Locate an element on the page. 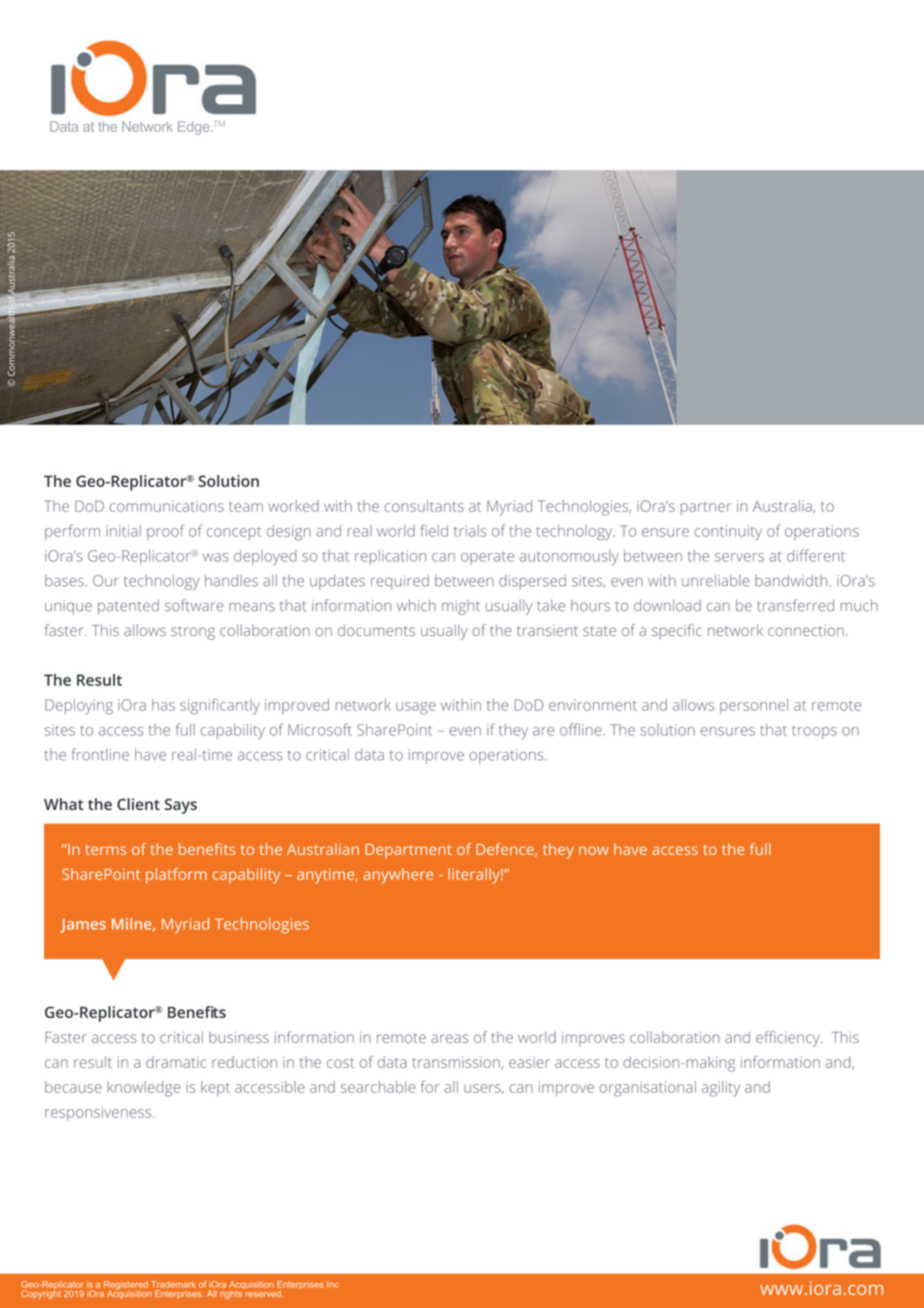  efficiency is located at coordinates (789, 1039).
